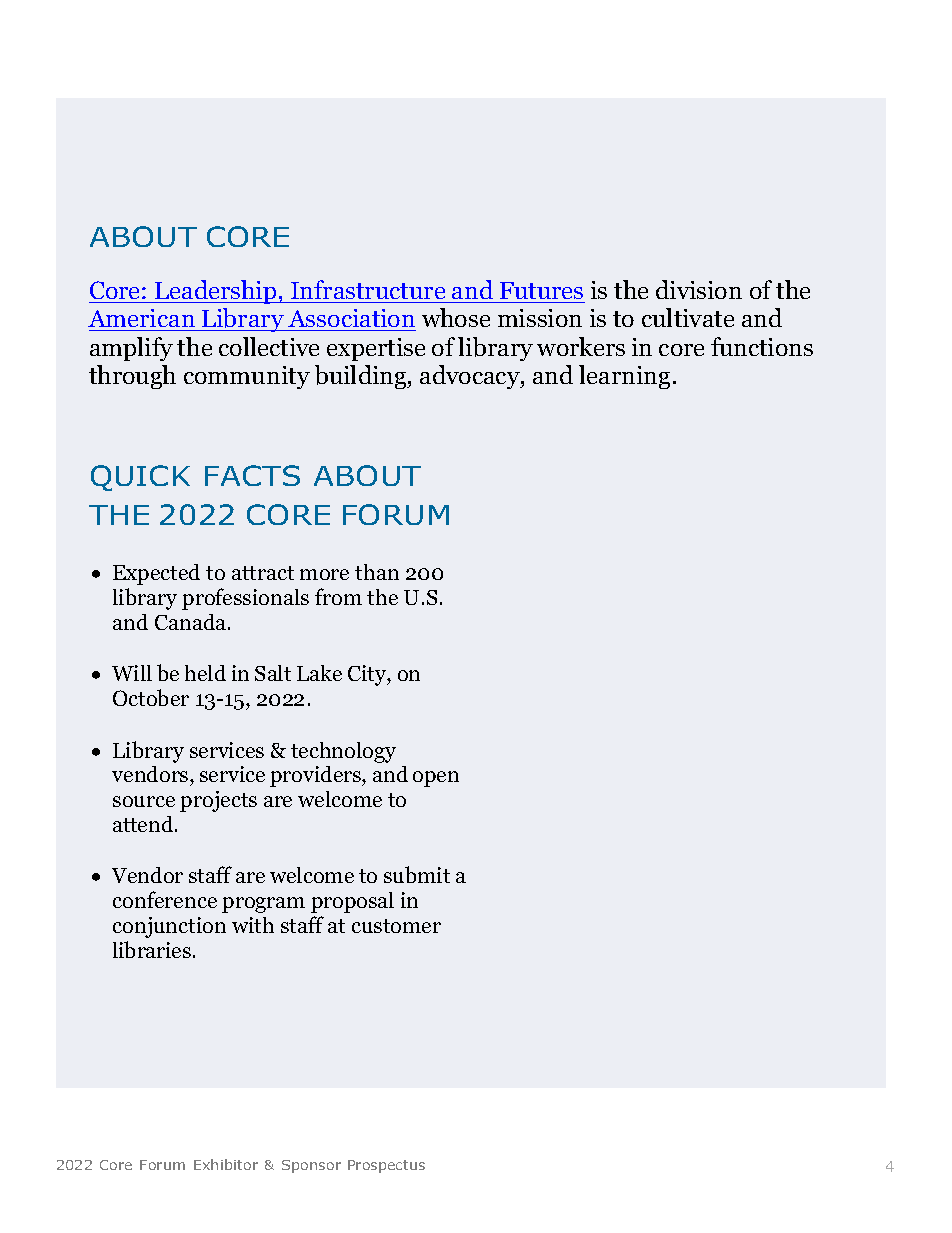 This screenshot has width=952, height=1233. Describe the element at coordinates (252, 475) in the screenshot. I see `FACTS` at that location.
